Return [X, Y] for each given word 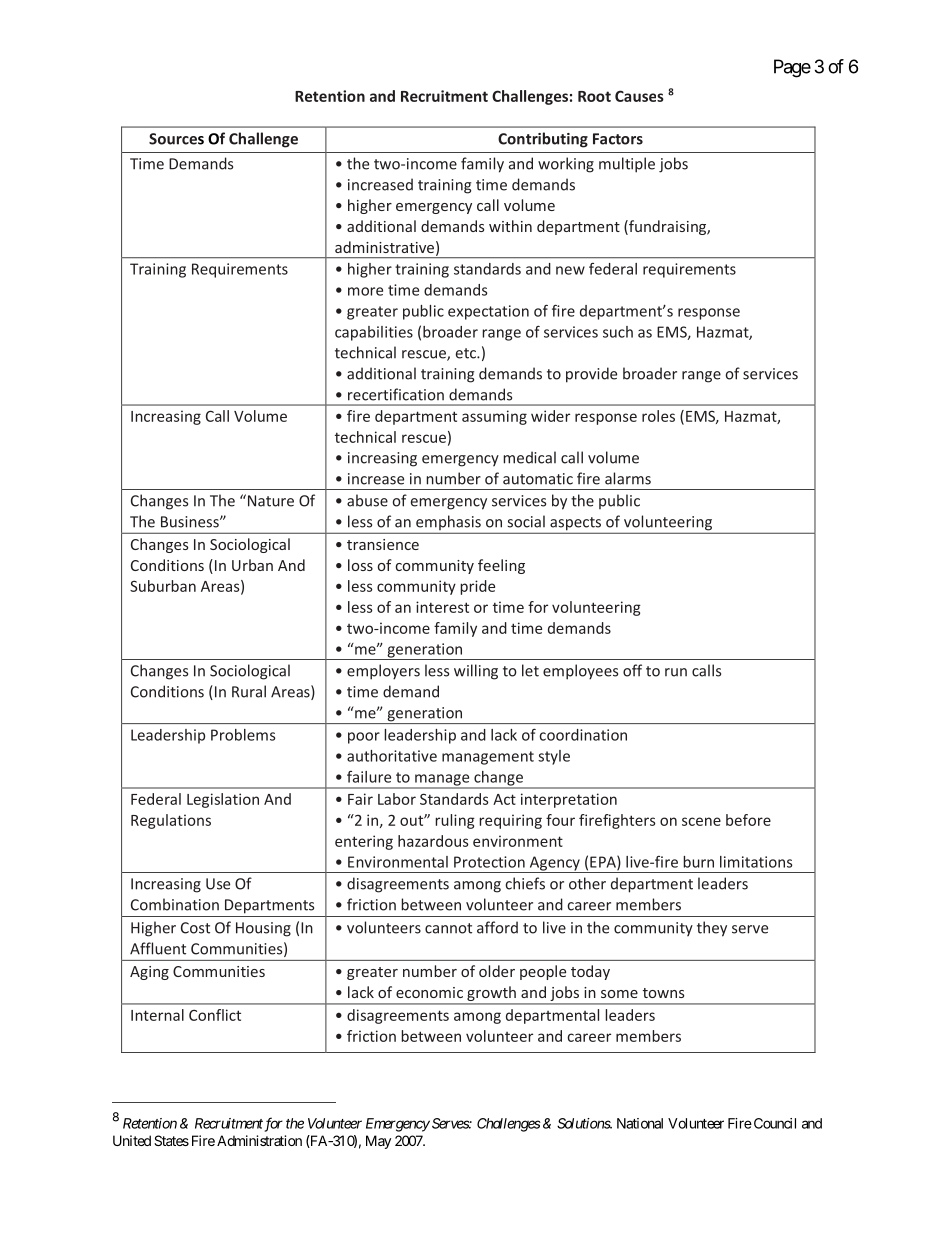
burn [698, 862]
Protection [489, 862]
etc [467, 353]
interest [442, 607]
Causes [639, 96]
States [171, 1140]
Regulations [171, 821]
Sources [176, 139]
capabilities [374, 333]
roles [658, 416]
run [676, 672]
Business [191, 522]
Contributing [543, 140]
